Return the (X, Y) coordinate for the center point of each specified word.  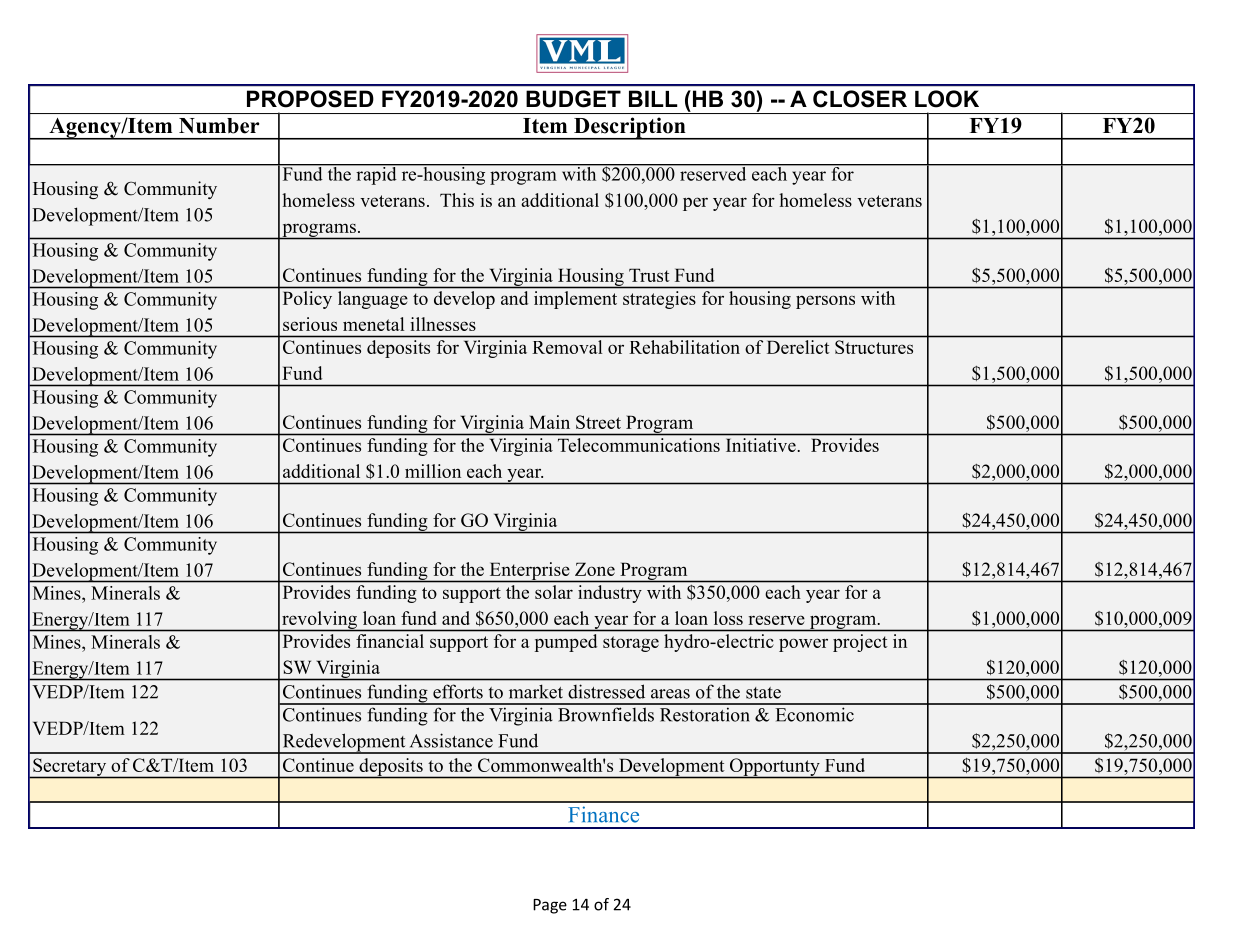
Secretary (70, 768)
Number (219, 126)
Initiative (761, 445)
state (763, 693)
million (433, 471)
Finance (603, 814)
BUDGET (573, 99)
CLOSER (860, 99)
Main (549, 422)
